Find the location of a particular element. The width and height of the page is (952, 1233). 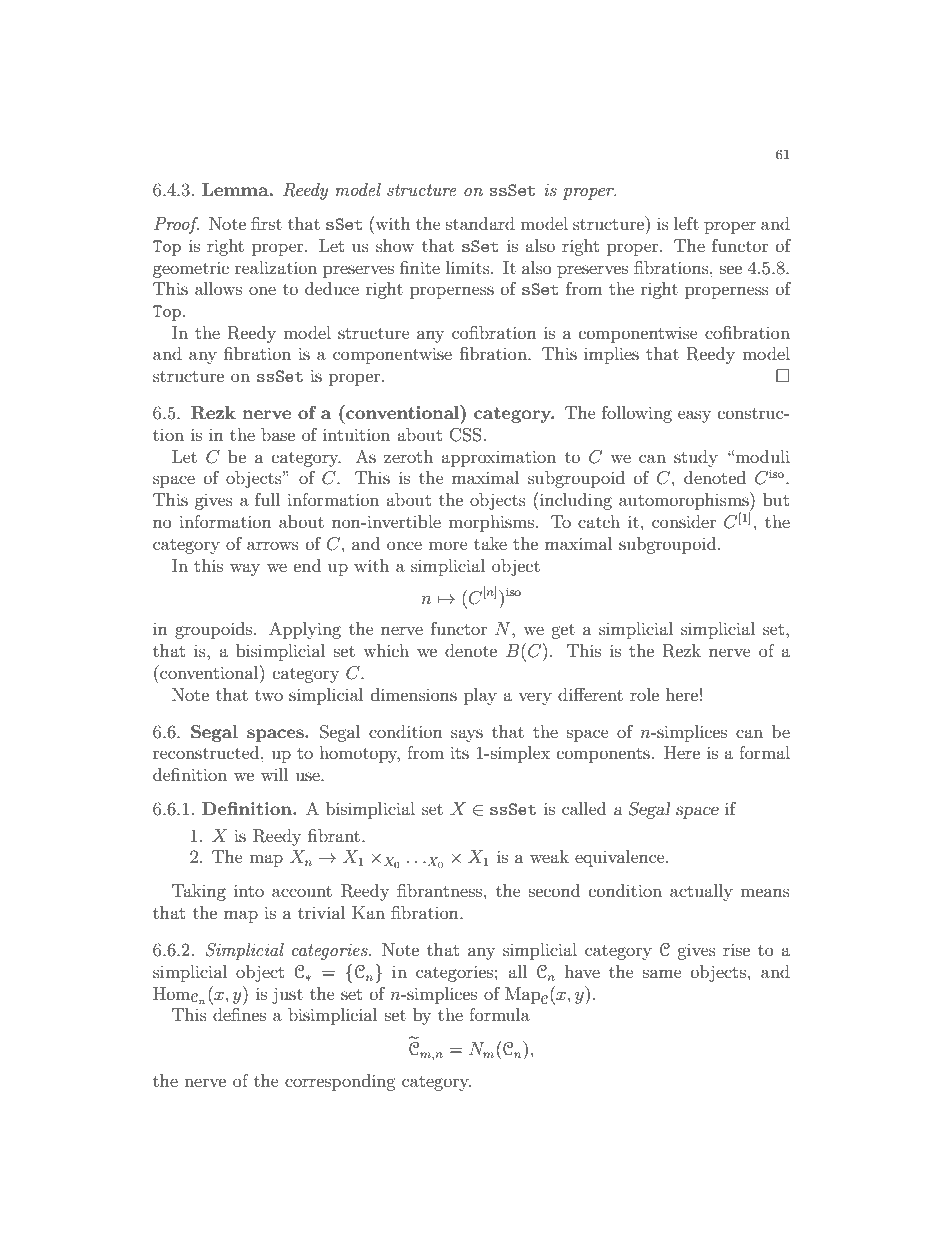

see is located at coordinates (731, 269).
